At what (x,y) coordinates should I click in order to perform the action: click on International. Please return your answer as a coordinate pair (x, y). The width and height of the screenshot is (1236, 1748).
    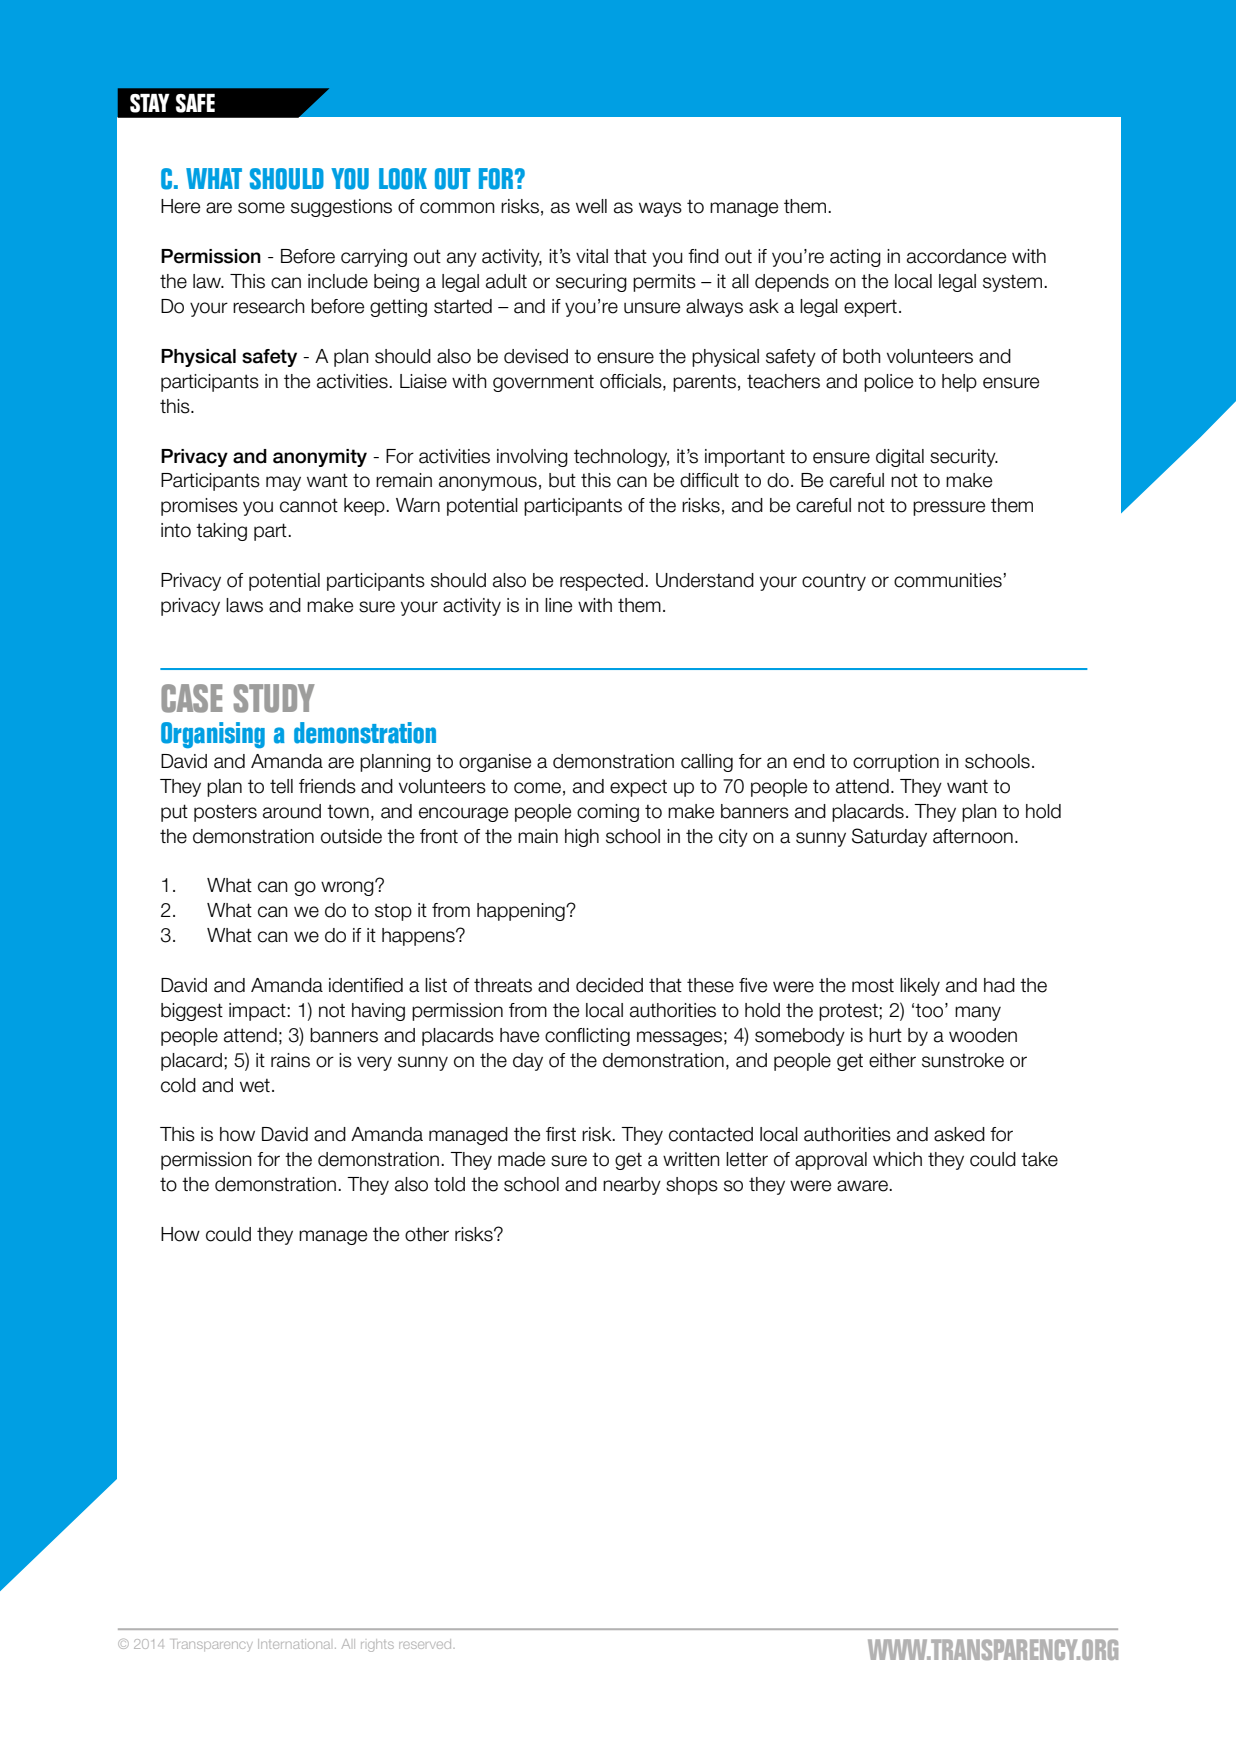
    Looking at the image, I should click on (294, 1644).
